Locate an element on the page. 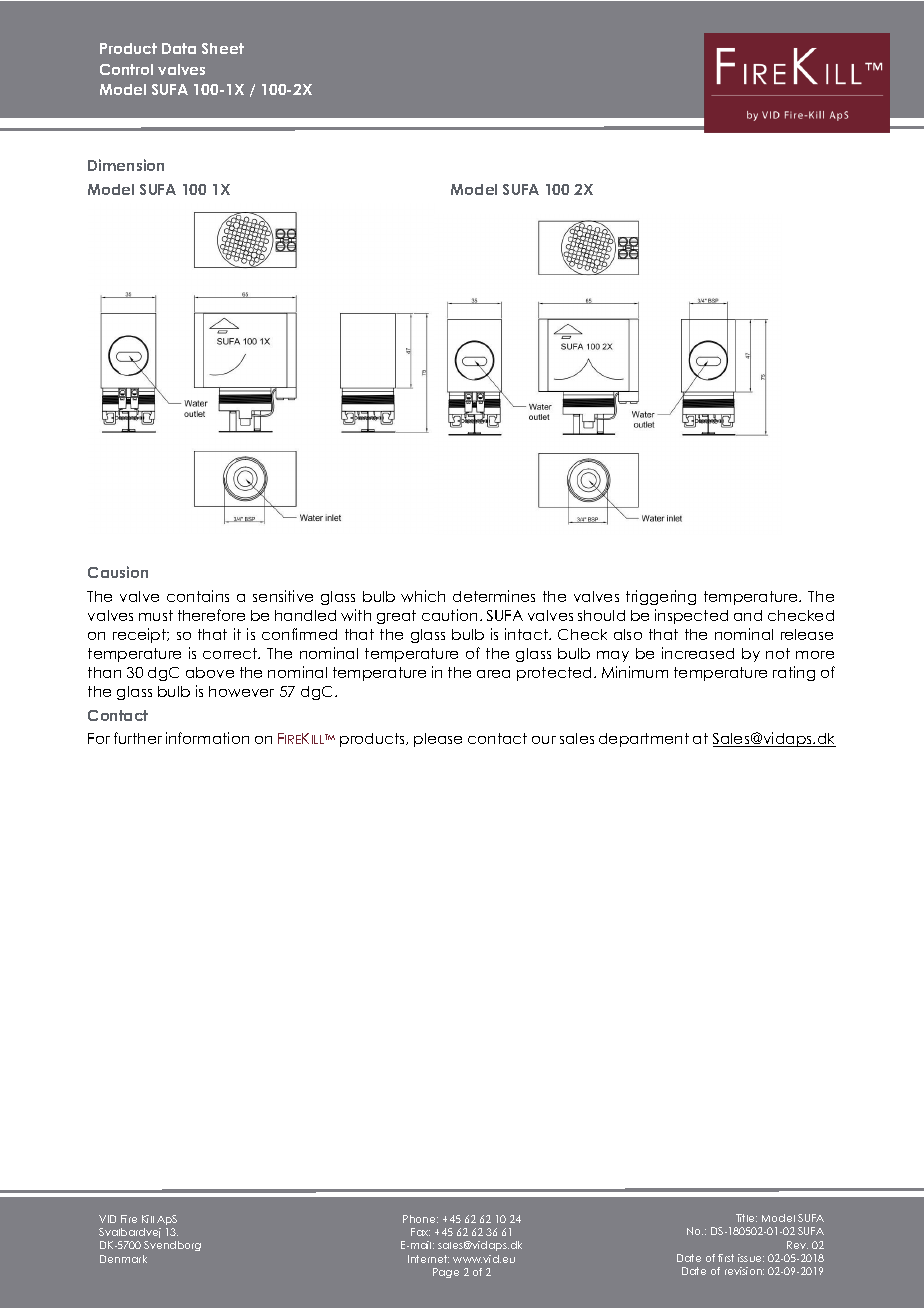  Fax is located at coordinates (420, 1232).
